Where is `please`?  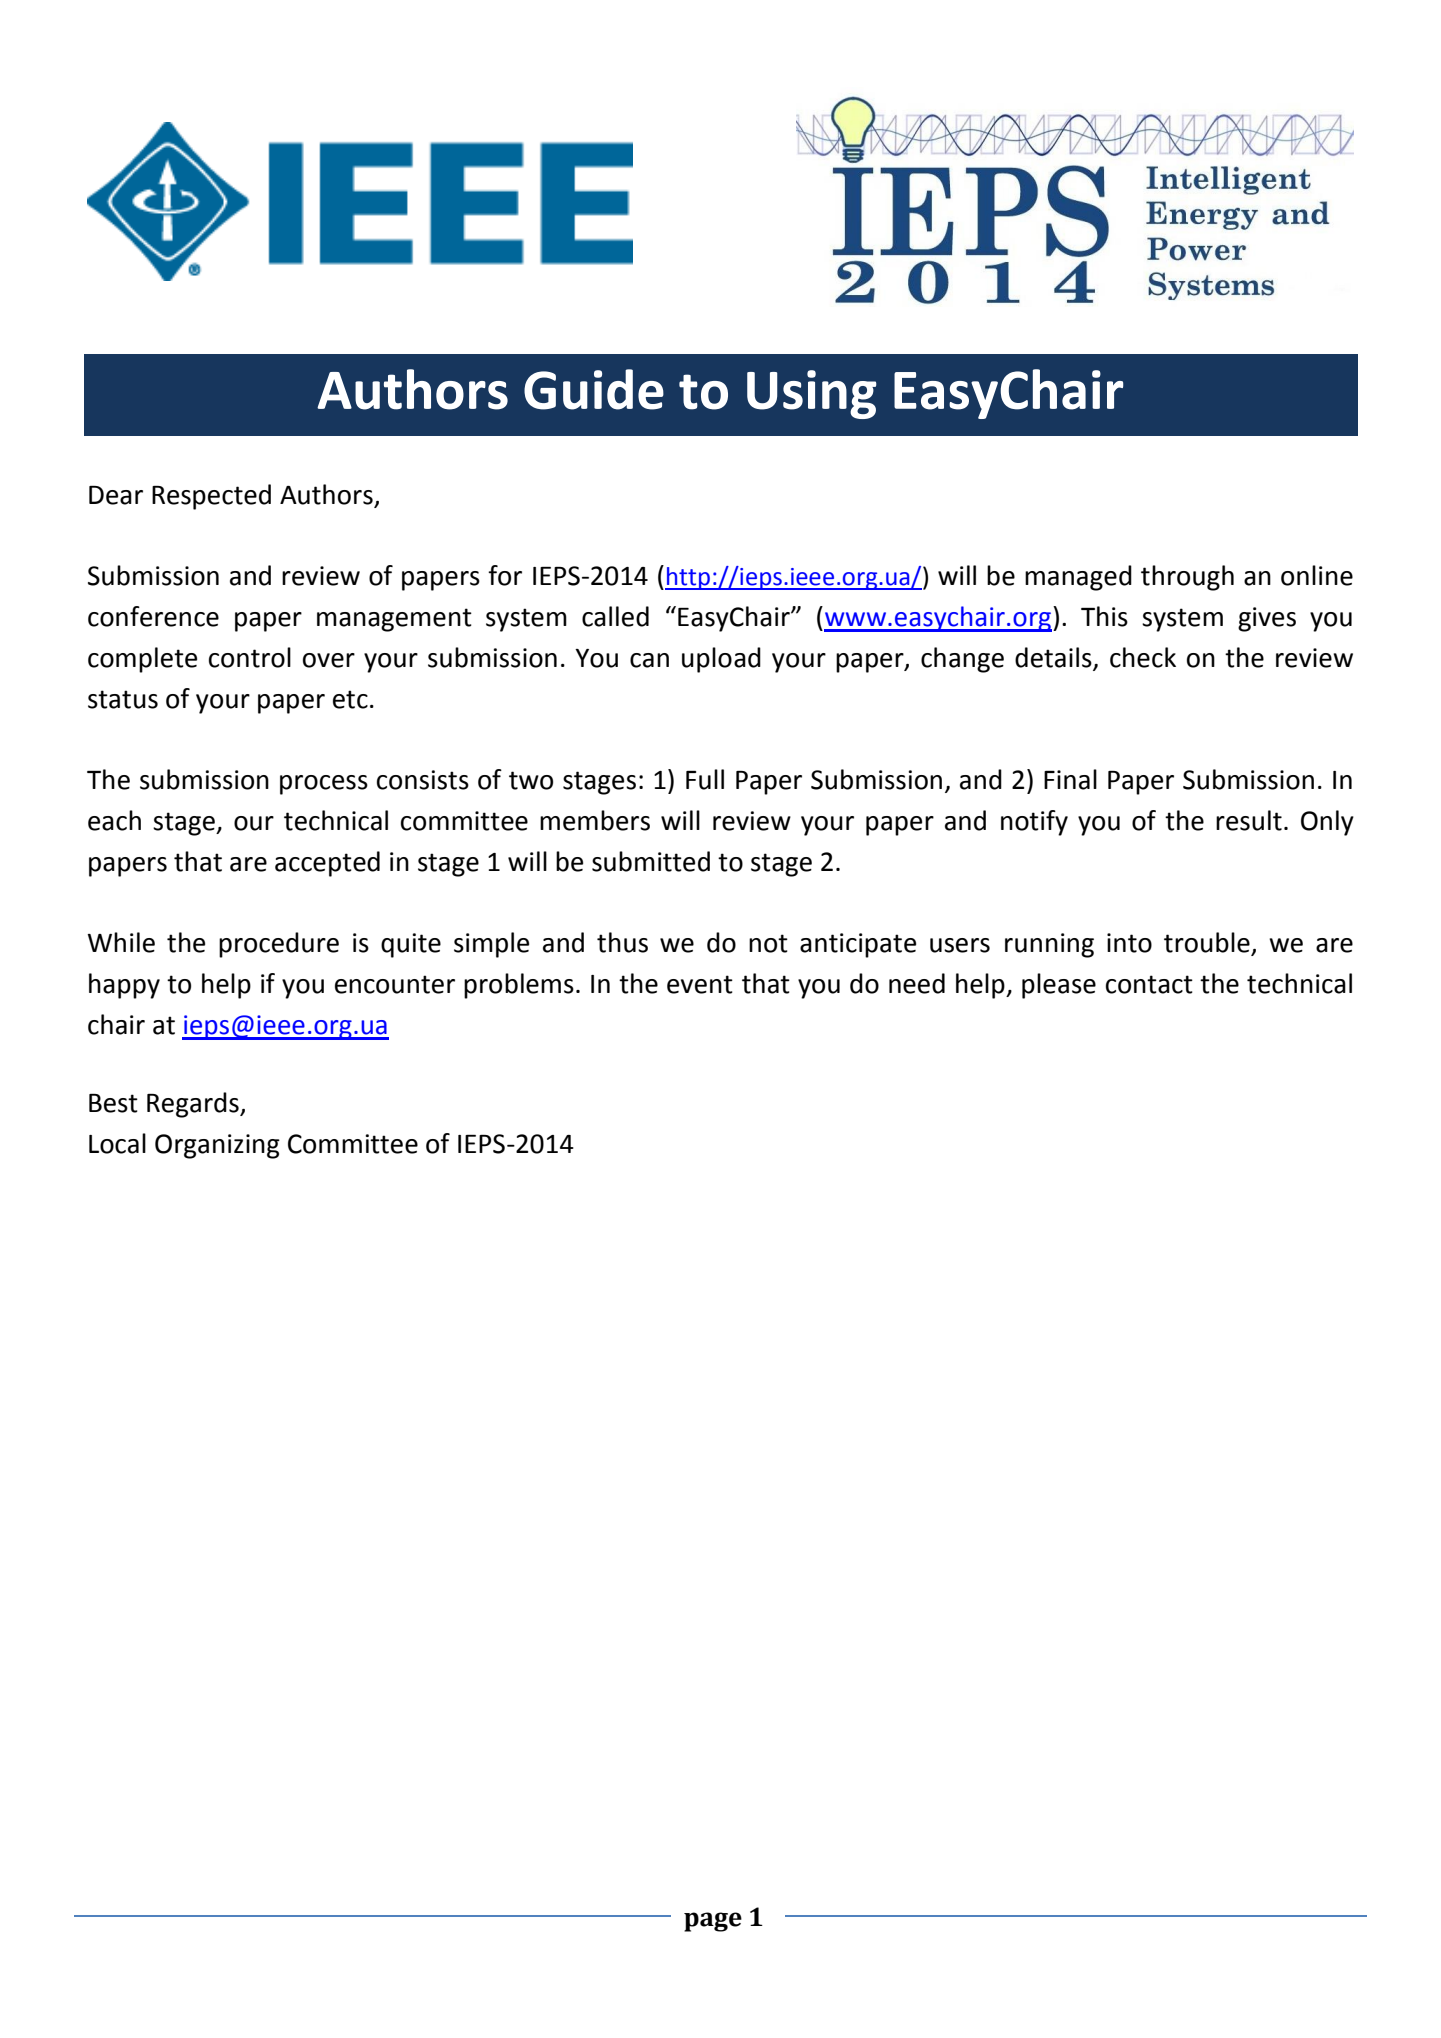 please is located at coordinates (1059, 986).
